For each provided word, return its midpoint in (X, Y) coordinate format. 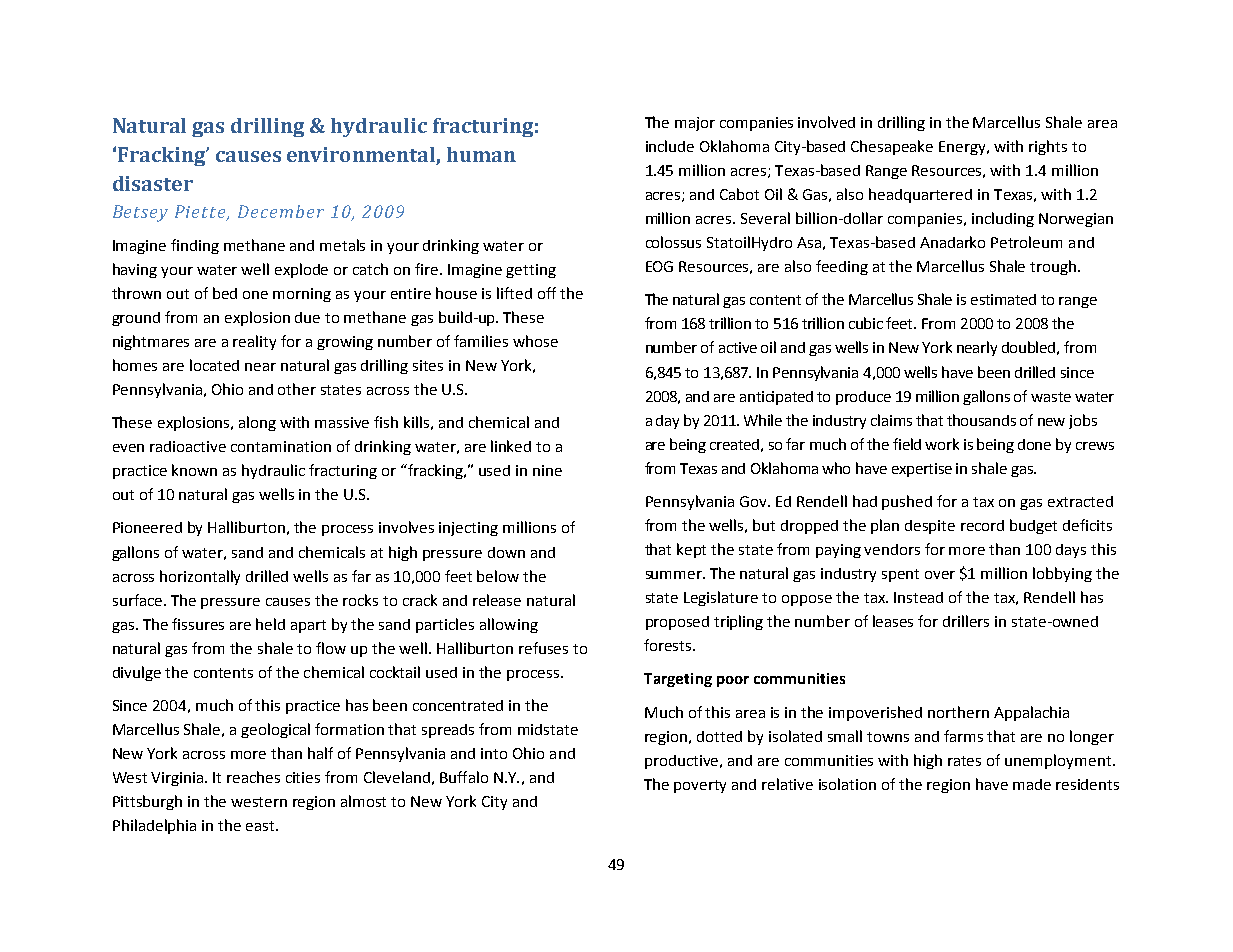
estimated (1003, 299)
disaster (153, 183)
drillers (966, 621)
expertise (922, 470)
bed (225, 293)
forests (669, 645)
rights (1048, 147)
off (547, 293)
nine (547, 470)
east (261, 826)
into (494, 753)
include (670, 146)
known (194, 470)
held (270, 624)
